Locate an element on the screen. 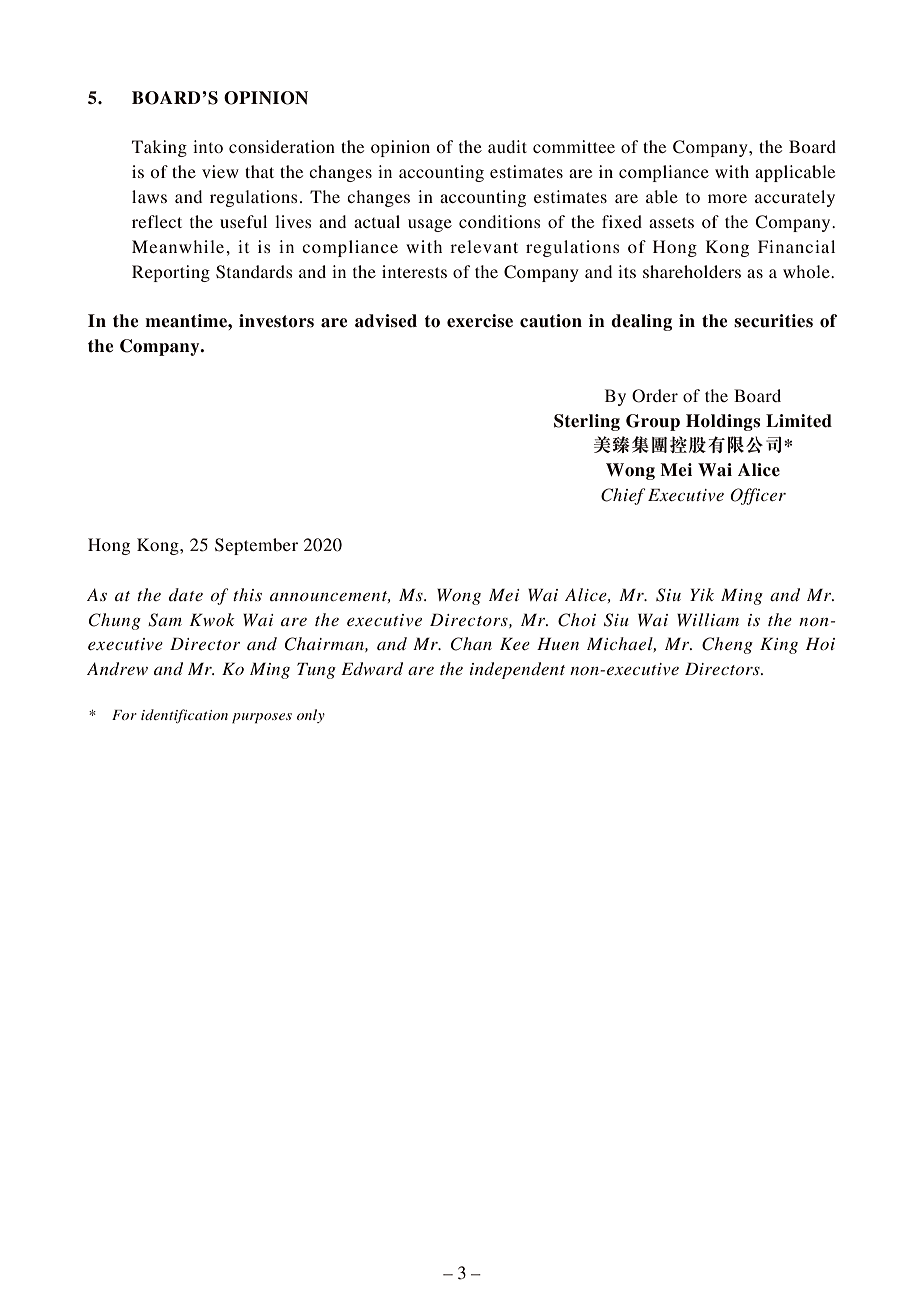 Image resolution: width=924 pixels, height=1308 pixels. investors is located at coordinates (276, 321).
